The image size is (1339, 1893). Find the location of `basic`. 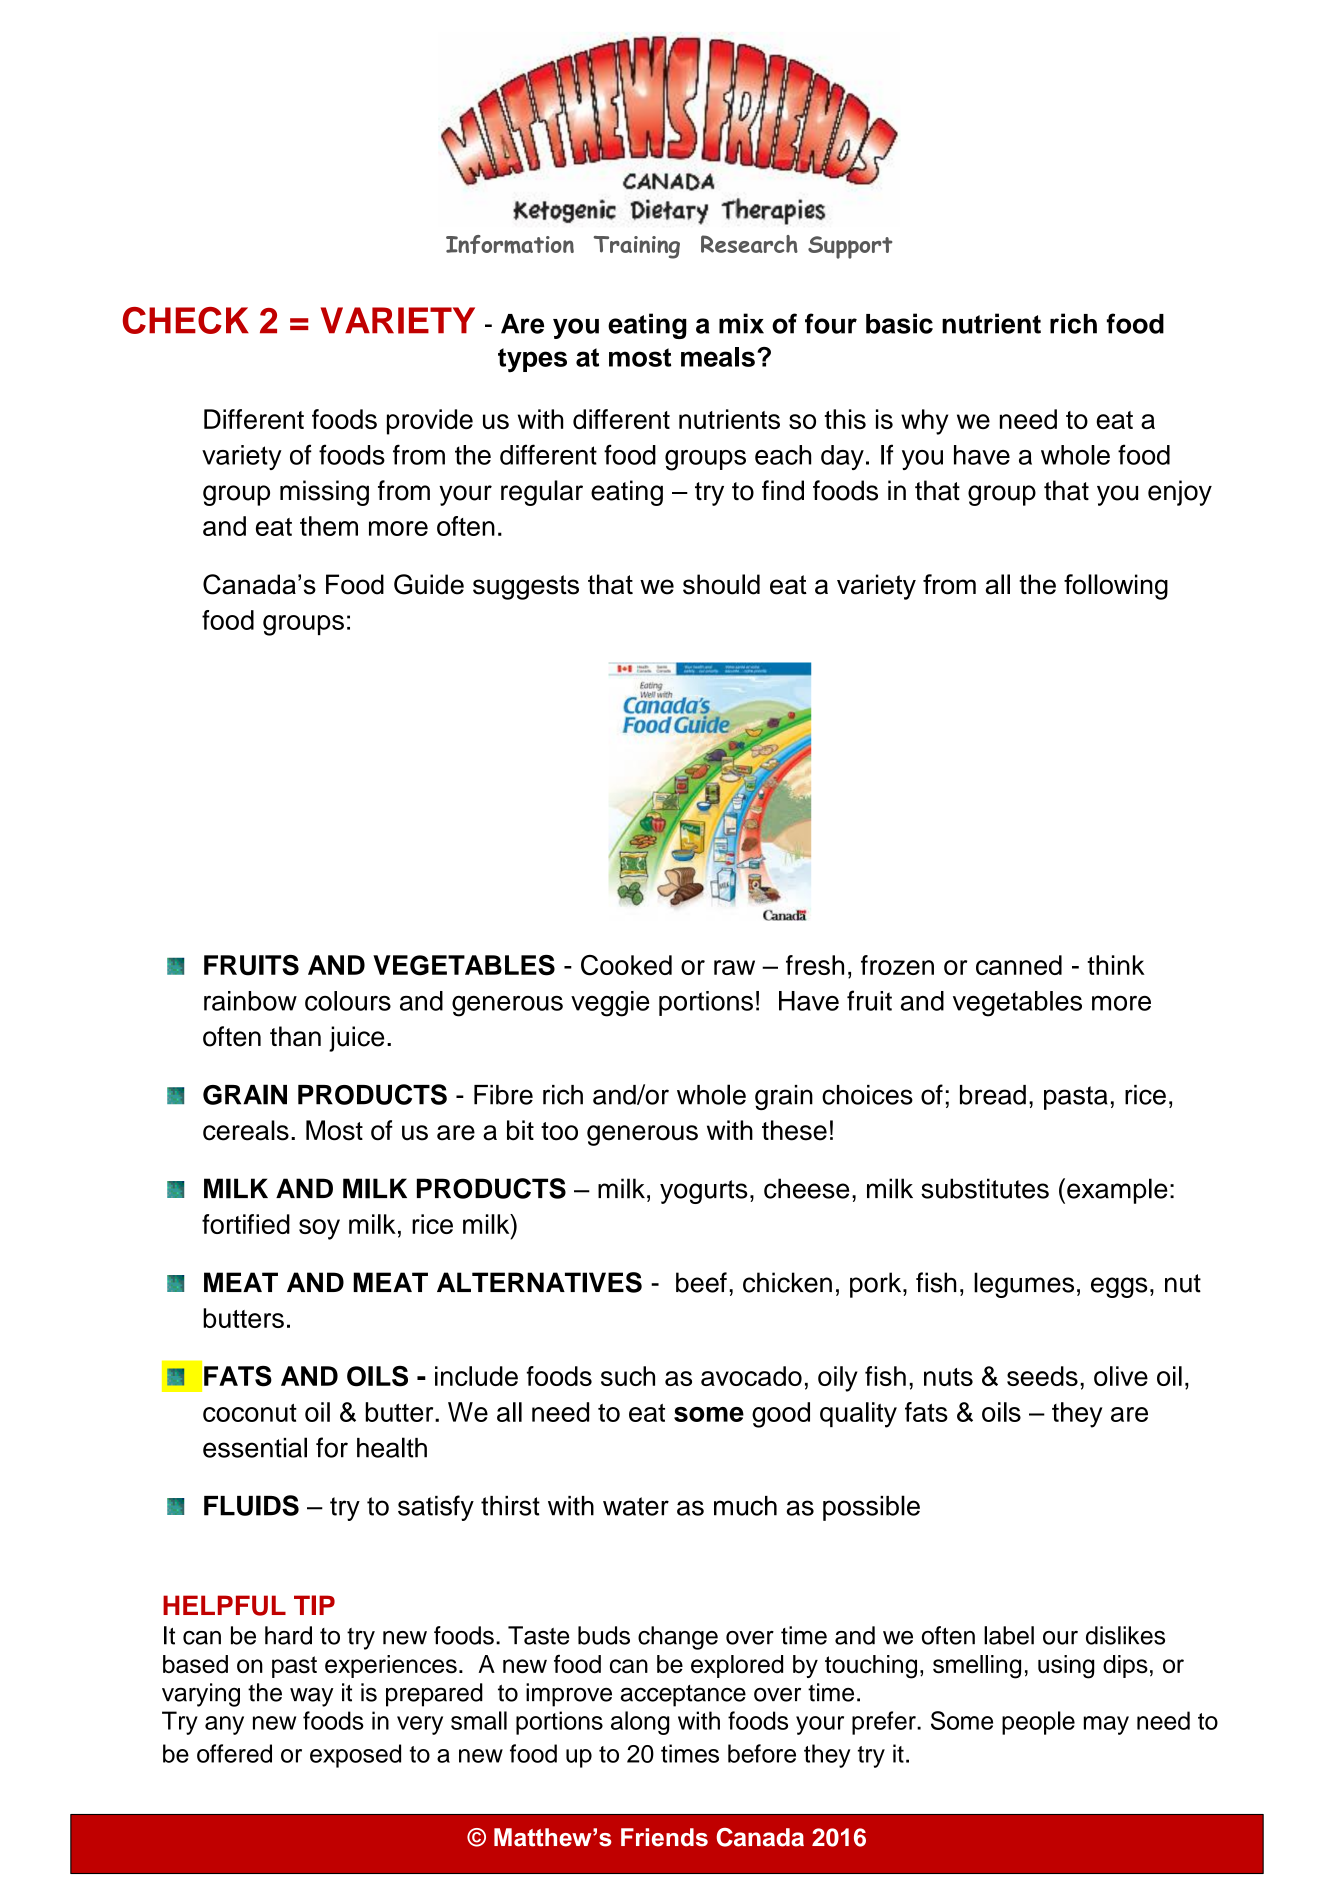

basic is located at coordinates (899, 323).
